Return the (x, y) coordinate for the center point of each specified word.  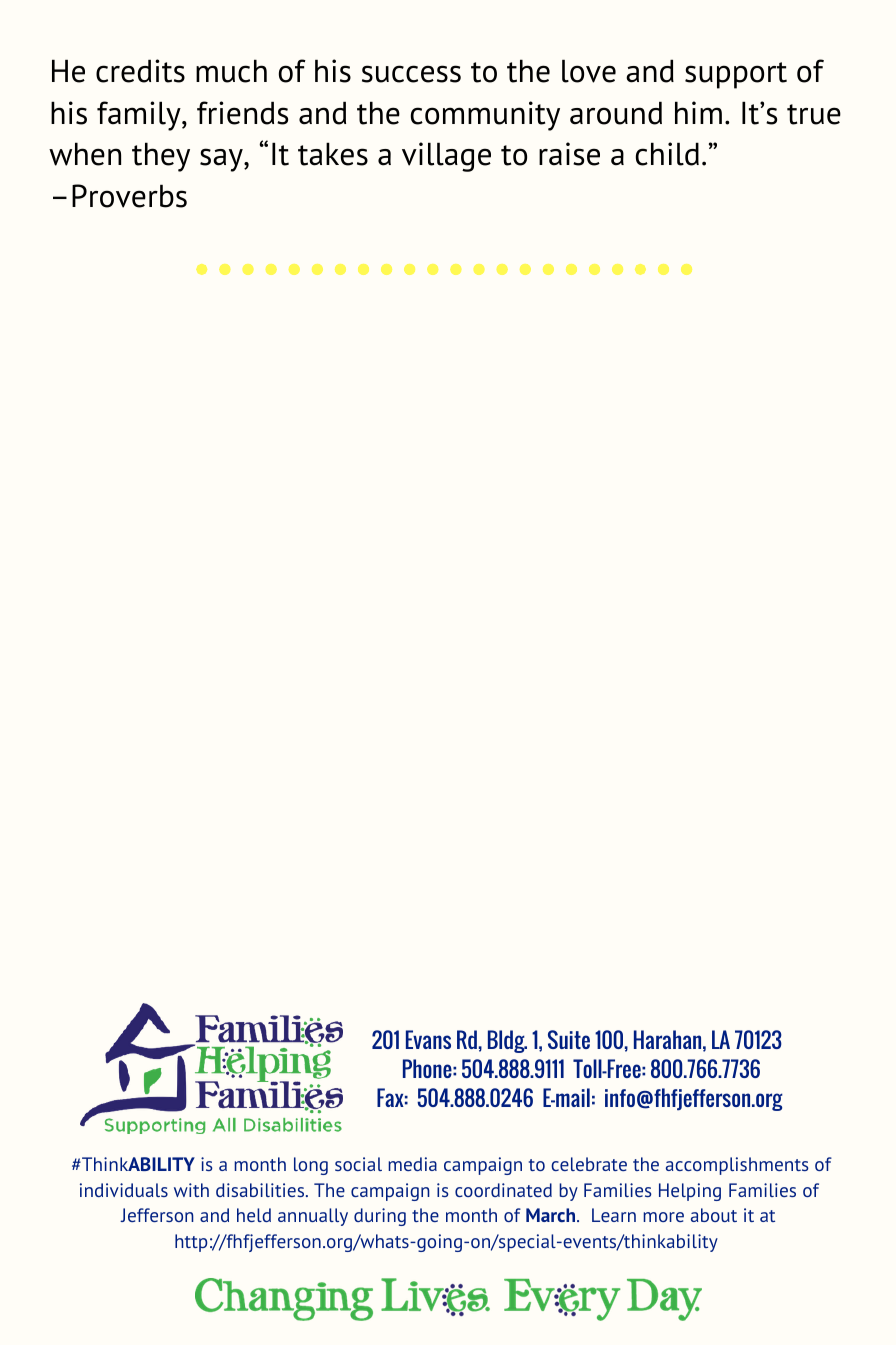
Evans (428, 1039)
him (698, 112)
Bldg (507, 1041)
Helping (690, 1192)
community (485, 116)
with (191, 1190)
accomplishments (737, 1166)
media (412, 1164)
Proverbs (129, 196)
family (140, 116)
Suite (569, 1039)
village (446, 157)
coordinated (503, 1190)
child (667, 154)
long (311, 1166)
